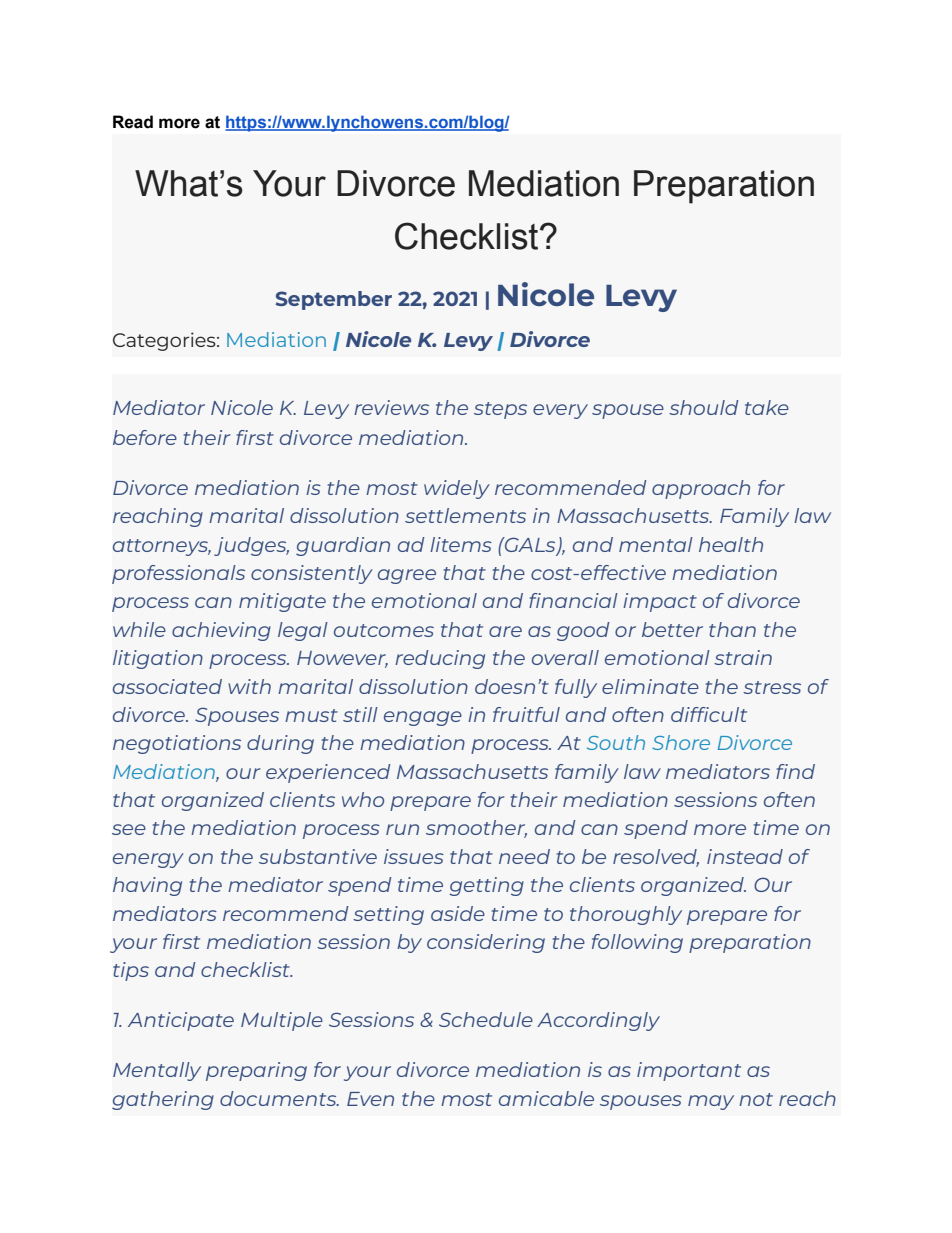 The width and height of the screenshot is (952, 1233). What do you see at coordinates (704, 407) in the screenshot?
I see `should` at bounding box center [704, 407].
